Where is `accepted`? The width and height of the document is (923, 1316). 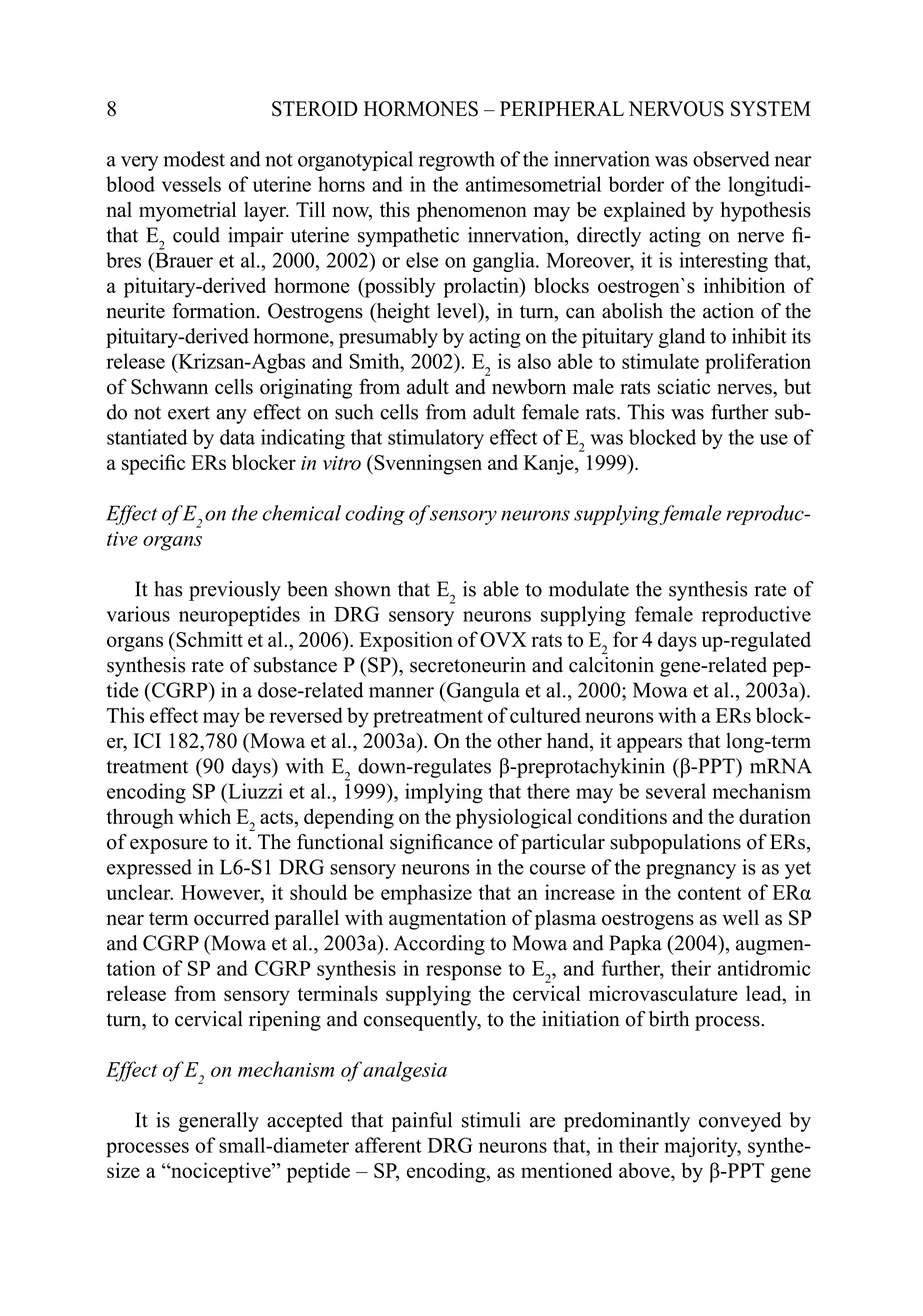
accepted is located at coordinates (305, 1122).
